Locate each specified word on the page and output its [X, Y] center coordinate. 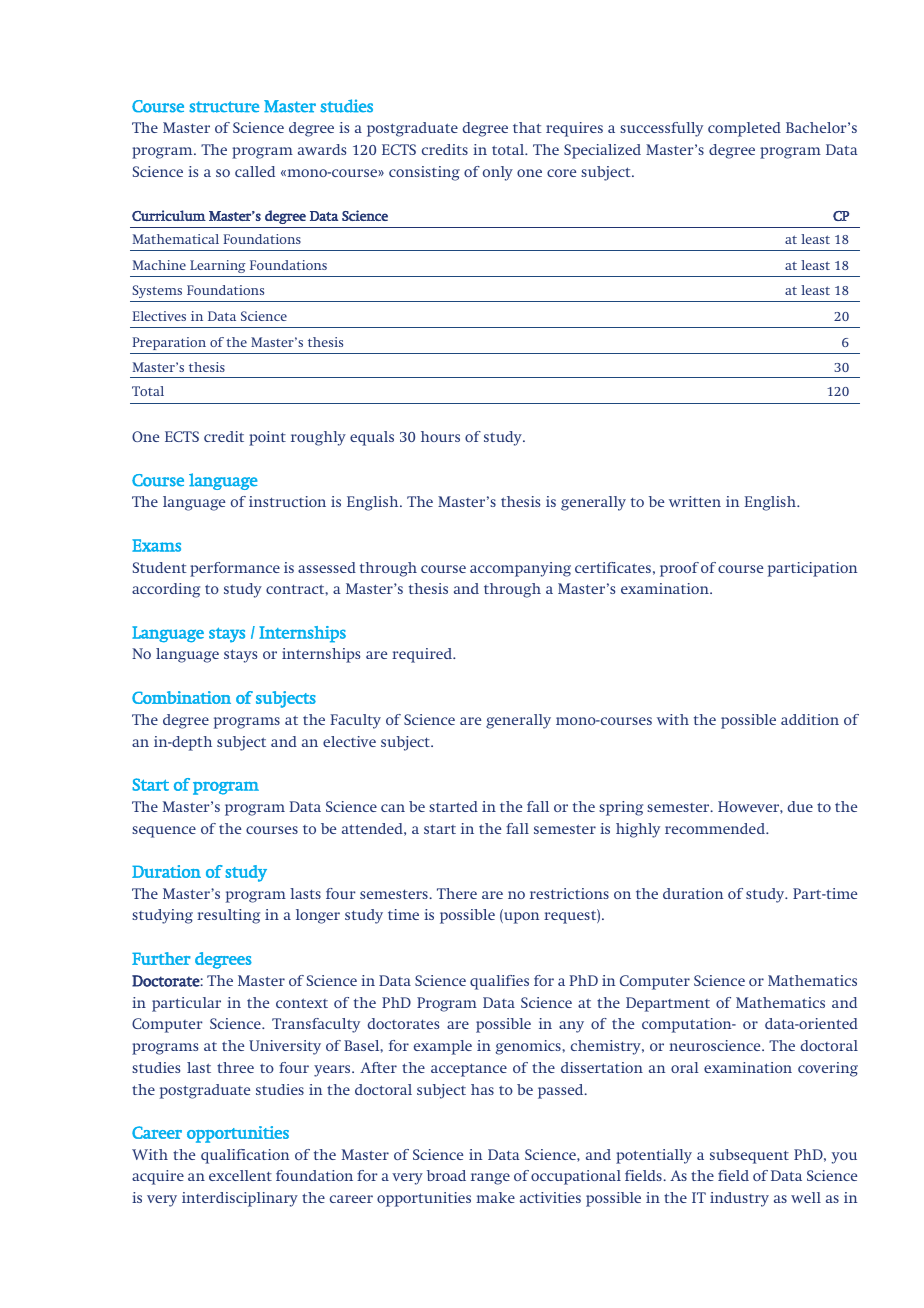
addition [810, 719]
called [255, 171]
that [527, 127]
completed [744, 129]
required [423, 655]
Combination [181, 697]
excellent [240, 1175]
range [490, 1179]
